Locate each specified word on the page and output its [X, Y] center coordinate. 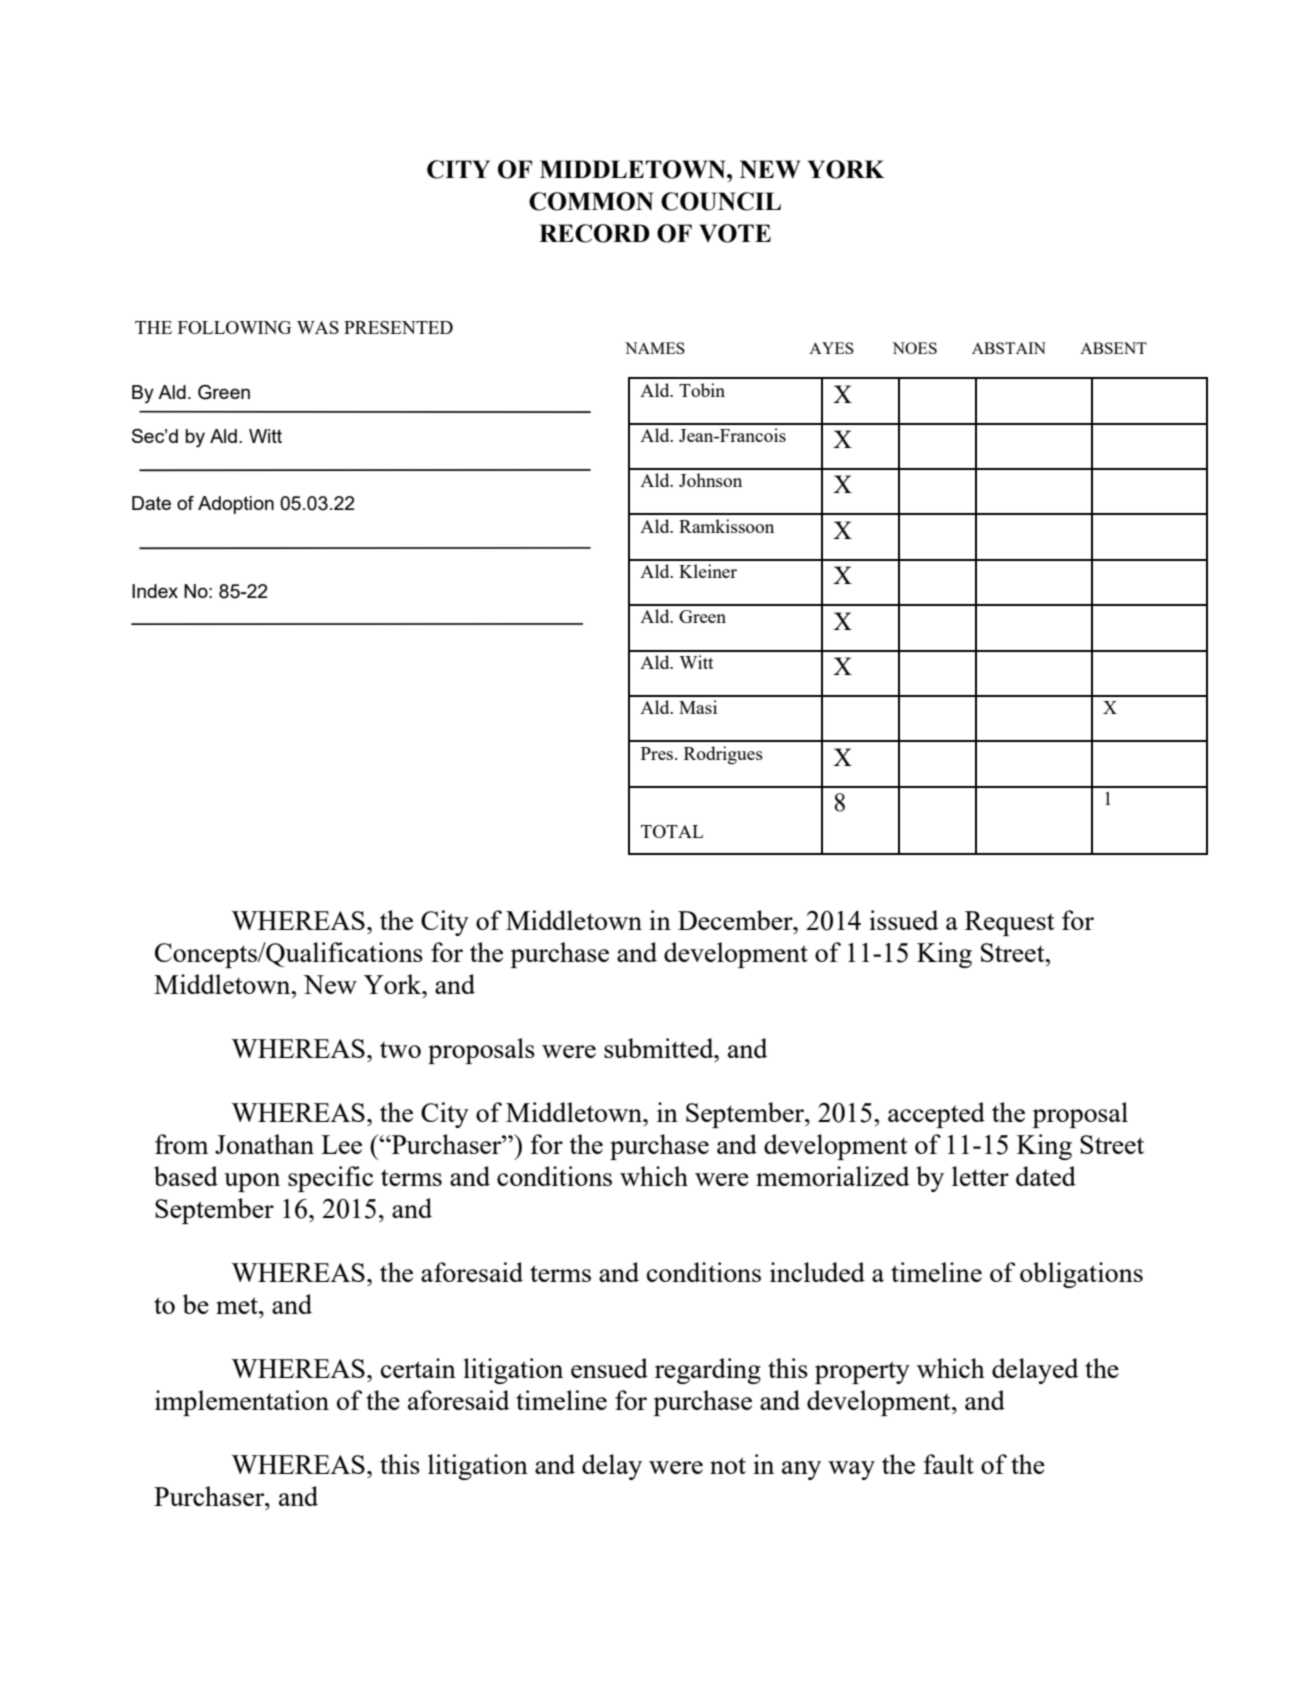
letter [980, 1176]
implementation [242, 1403]
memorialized [832, 1176]
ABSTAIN [1009, 348]
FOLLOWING [234, 327]
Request [1010, 923]
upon [252, 1182]
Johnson [710, 480]
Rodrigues [723, 755]
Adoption [236, 505]
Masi [698, 707]
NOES [914, 348]
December [736, 920]
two [400, 1049]
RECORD [594, 233]
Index [155, 591]
